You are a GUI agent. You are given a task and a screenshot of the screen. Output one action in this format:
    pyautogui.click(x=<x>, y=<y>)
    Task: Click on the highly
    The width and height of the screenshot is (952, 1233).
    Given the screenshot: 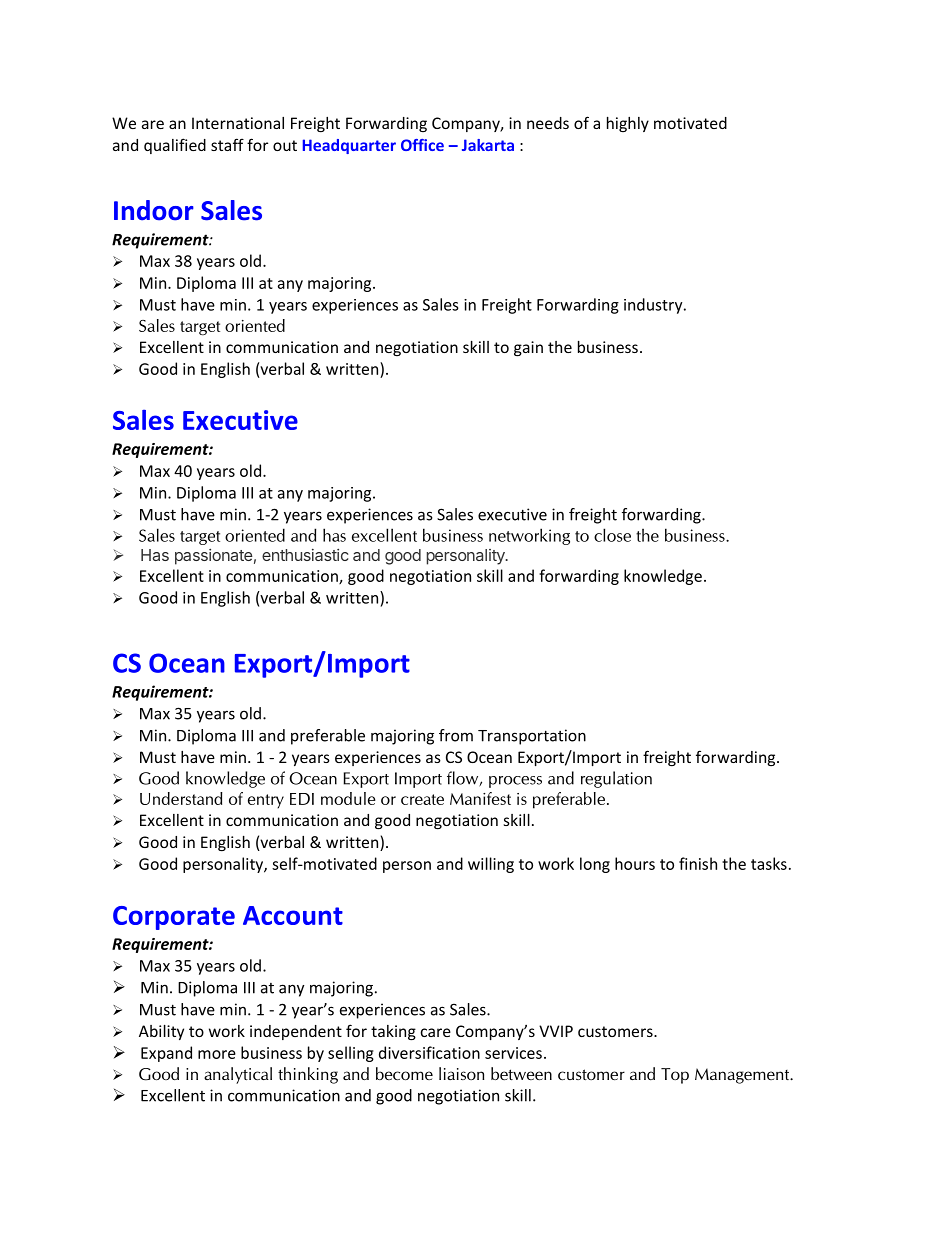 What is the action you would take?
    pyautogui.click(x=628, y=124)
